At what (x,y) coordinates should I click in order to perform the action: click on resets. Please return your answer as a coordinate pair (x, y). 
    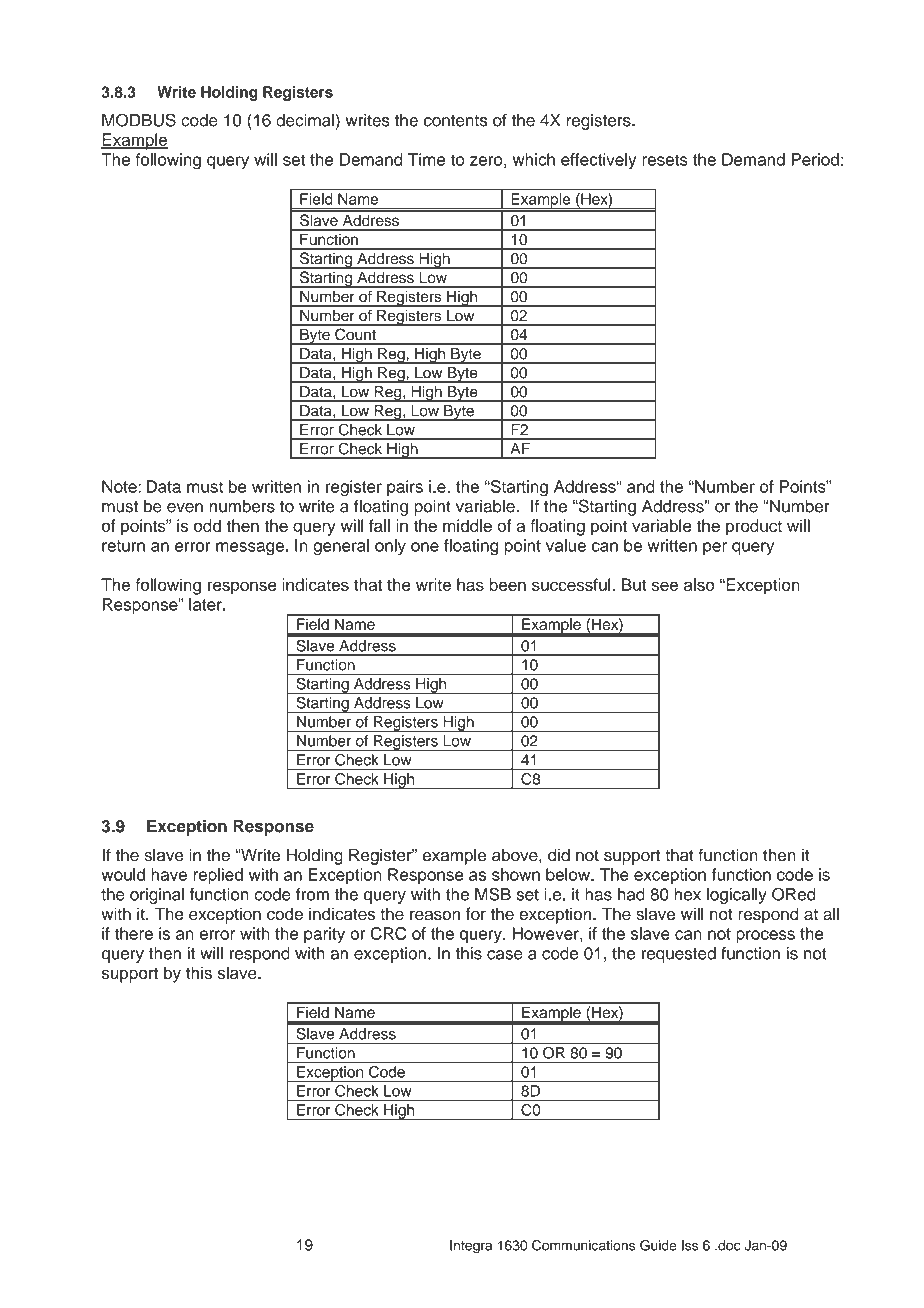
    Looking at the image, I should click on (665, 160).
